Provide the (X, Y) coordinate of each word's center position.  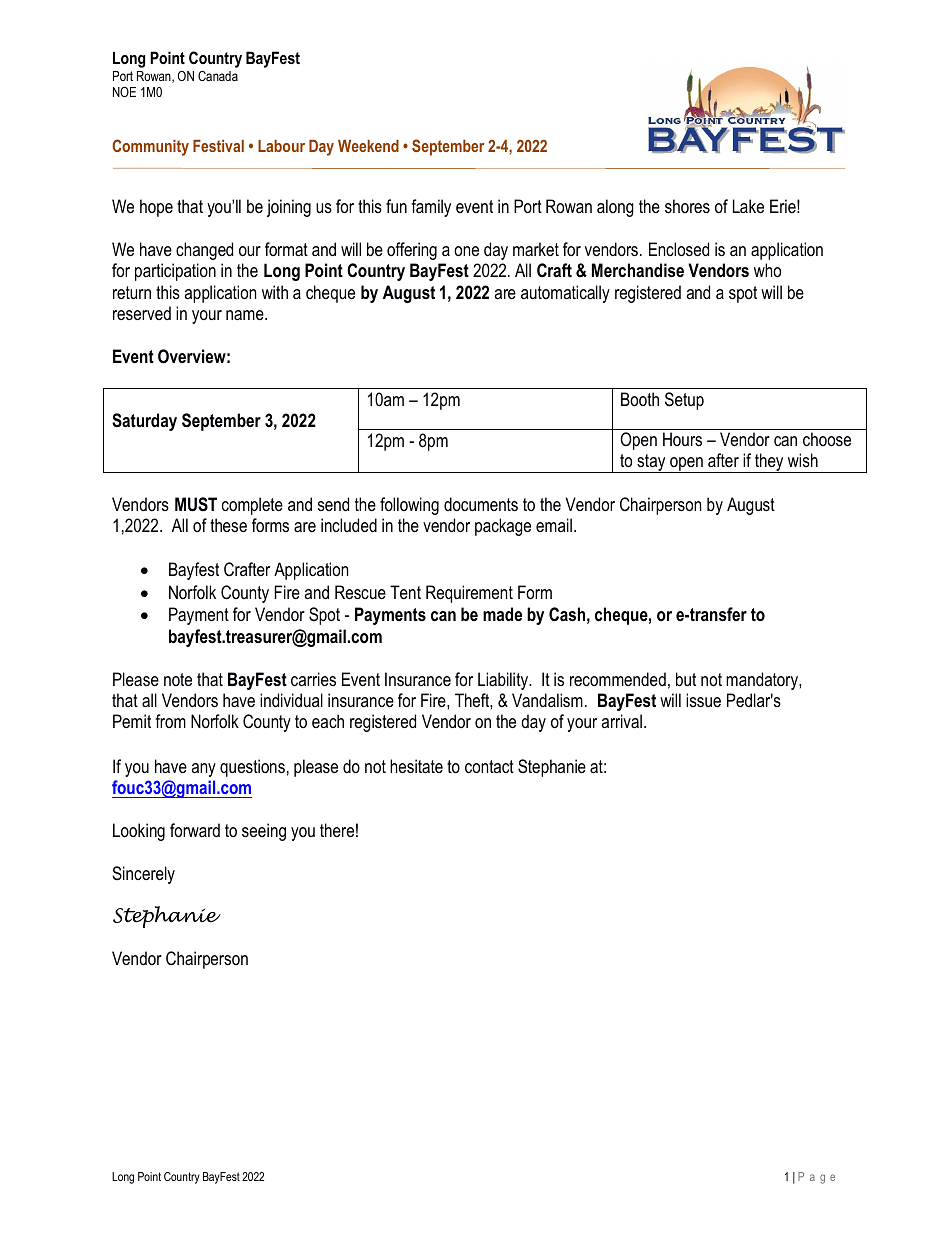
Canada (218, 76)
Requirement (469, 594)
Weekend (368, 146)
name (246, 315)
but (686, 679)
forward (195, 830)
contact (489, 767)
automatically (565, 294)
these (228, 525)
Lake (748, 206)
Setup (684, 401)
